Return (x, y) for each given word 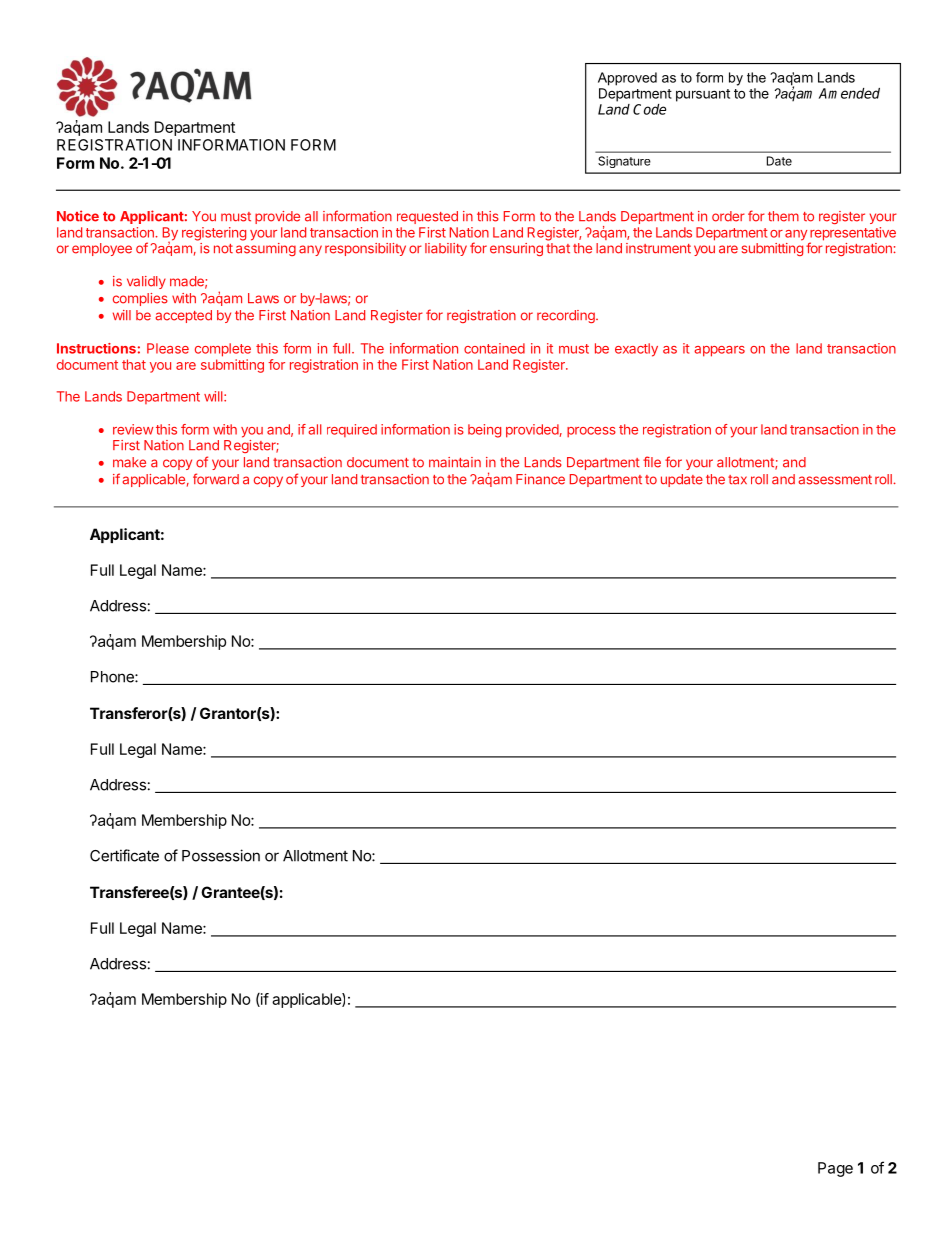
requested (427, 217)
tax (737, 480)
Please (168, 348)
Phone (113, 677)
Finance (540, 479)
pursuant (703, 95)
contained (494, 348)
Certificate (124, 855)
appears (719, 351)
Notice (78, 216)
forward (216, 479)
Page (835, 1169)
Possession (221, 855)
